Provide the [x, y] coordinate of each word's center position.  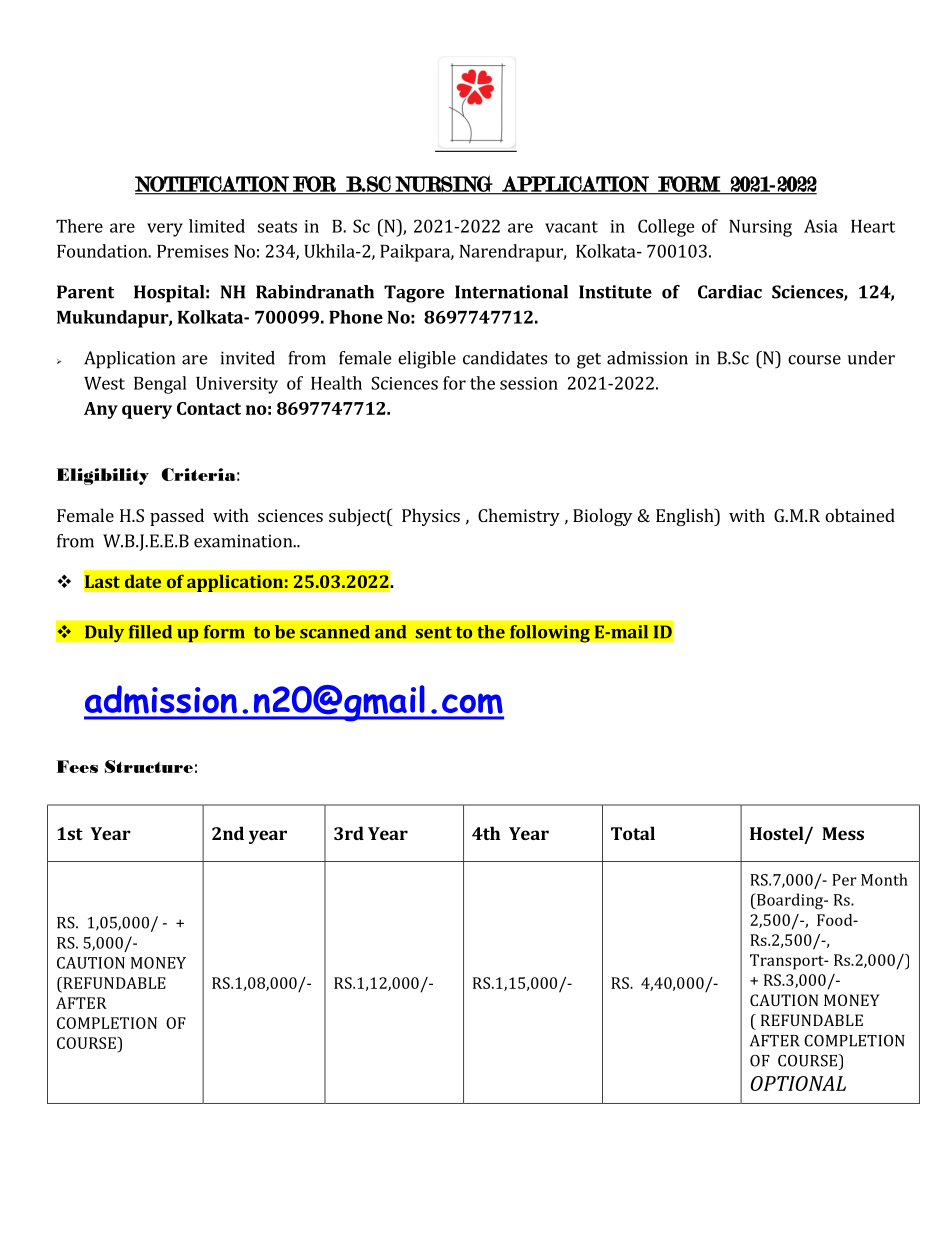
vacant [571, 227]
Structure [149, 766]
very [165, 230]
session [529, 383]
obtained [860, 515]
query [147, 412]
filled [150, 632]
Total [633, 833]
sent [434, 633]
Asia [821, 226]
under [871, 358]
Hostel [778, 834]
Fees [77, 766]
